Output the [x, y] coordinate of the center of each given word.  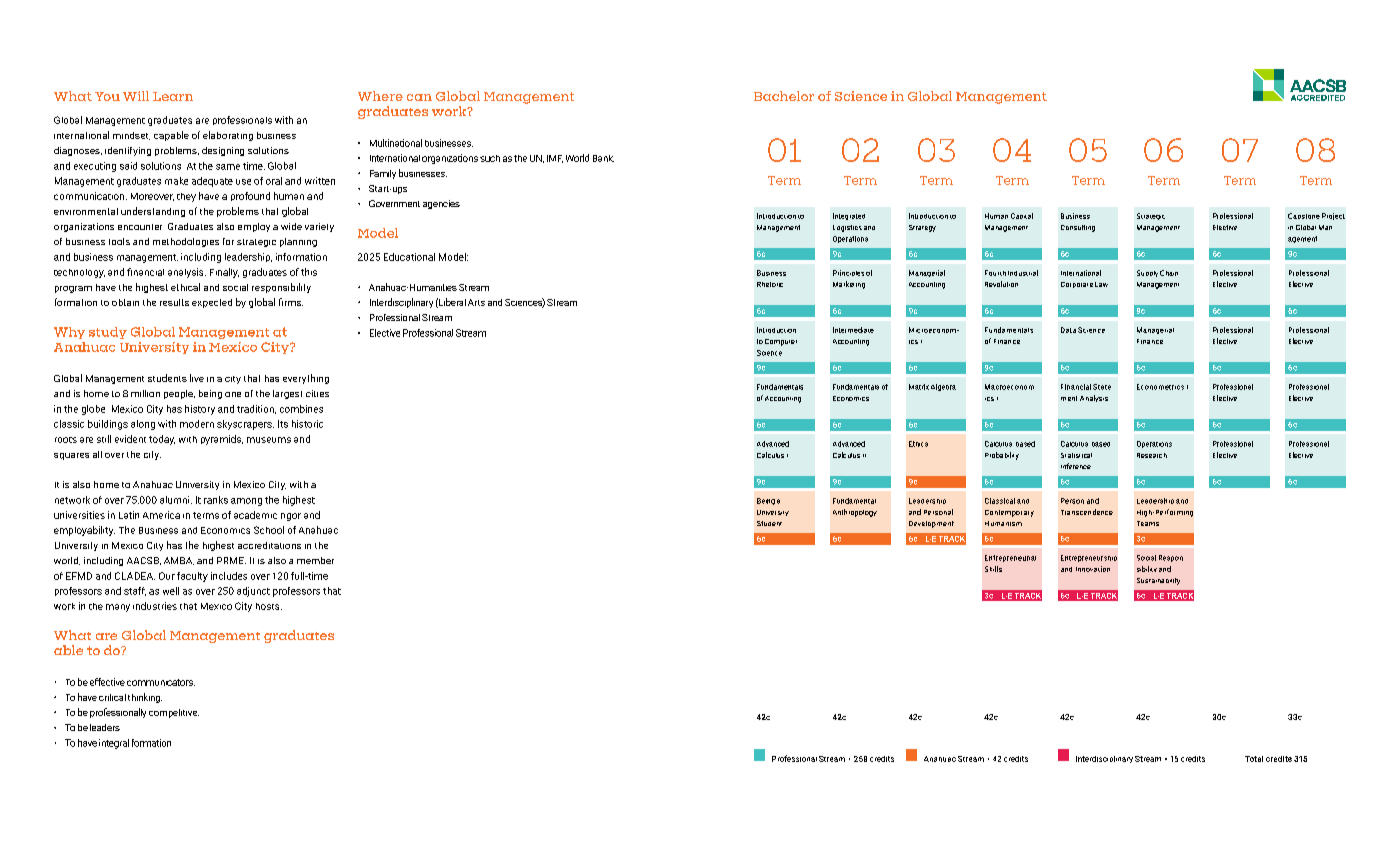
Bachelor [784, 96]
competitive [174, 713]
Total [1254, 759]
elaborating [228, 136]
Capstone [1304, 216]
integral [114, 744]
